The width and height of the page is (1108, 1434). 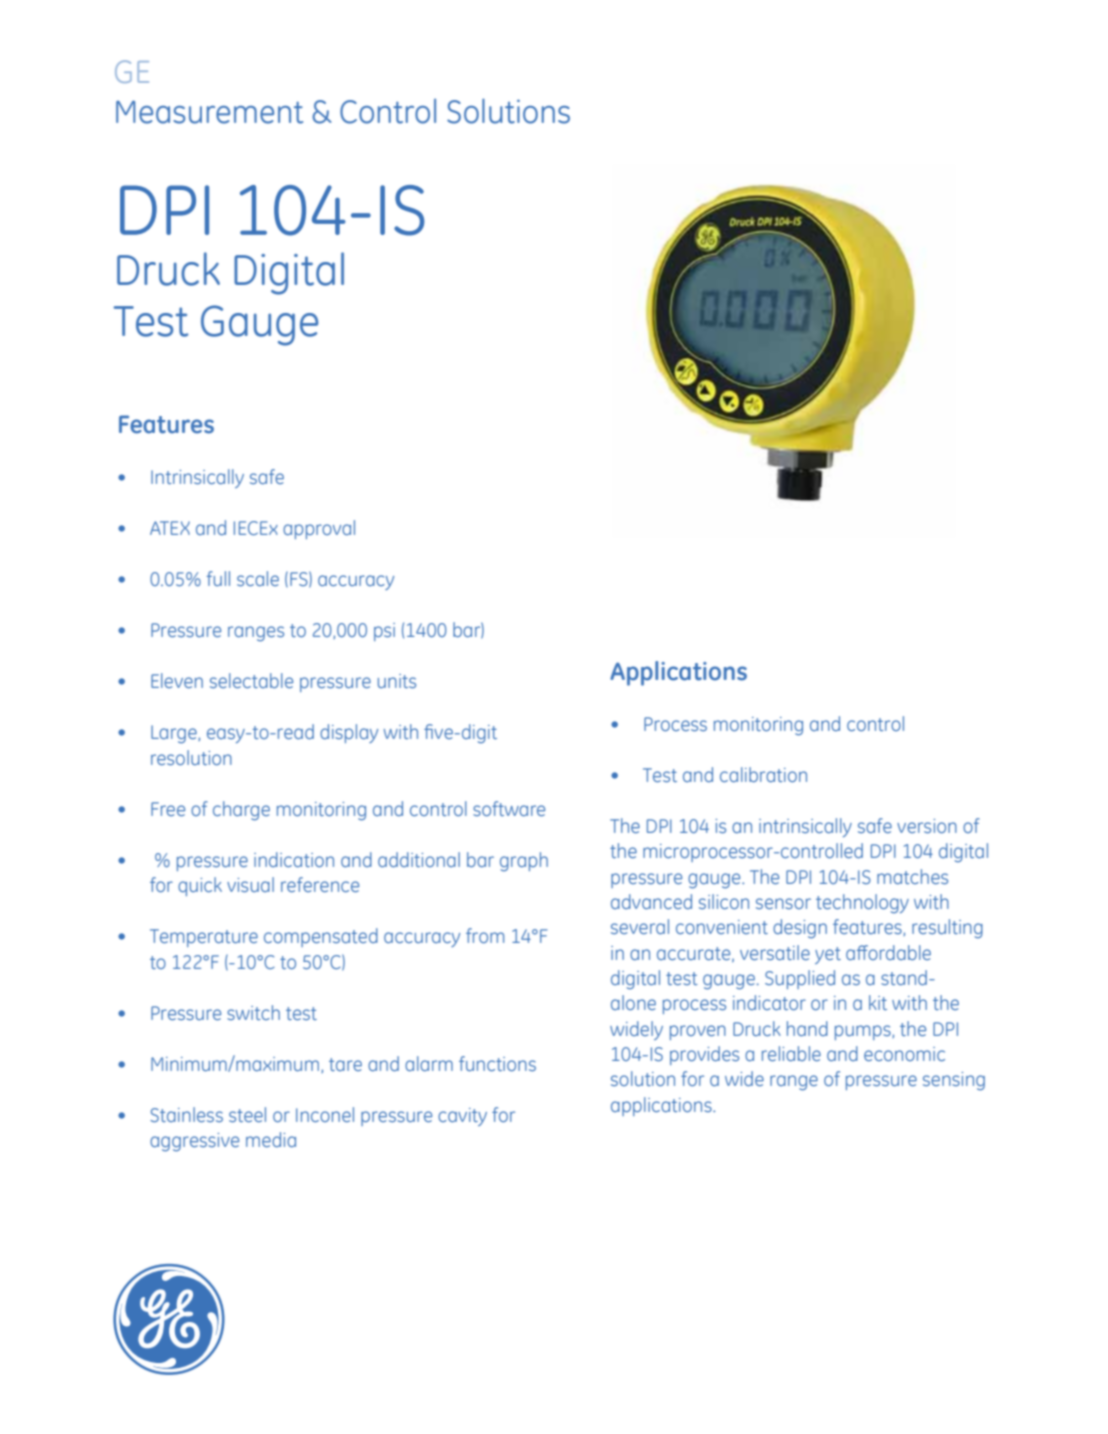 What do you see at coordinates (384, 632) in the page?
I see `psi` at bounding box center [384, 632].
